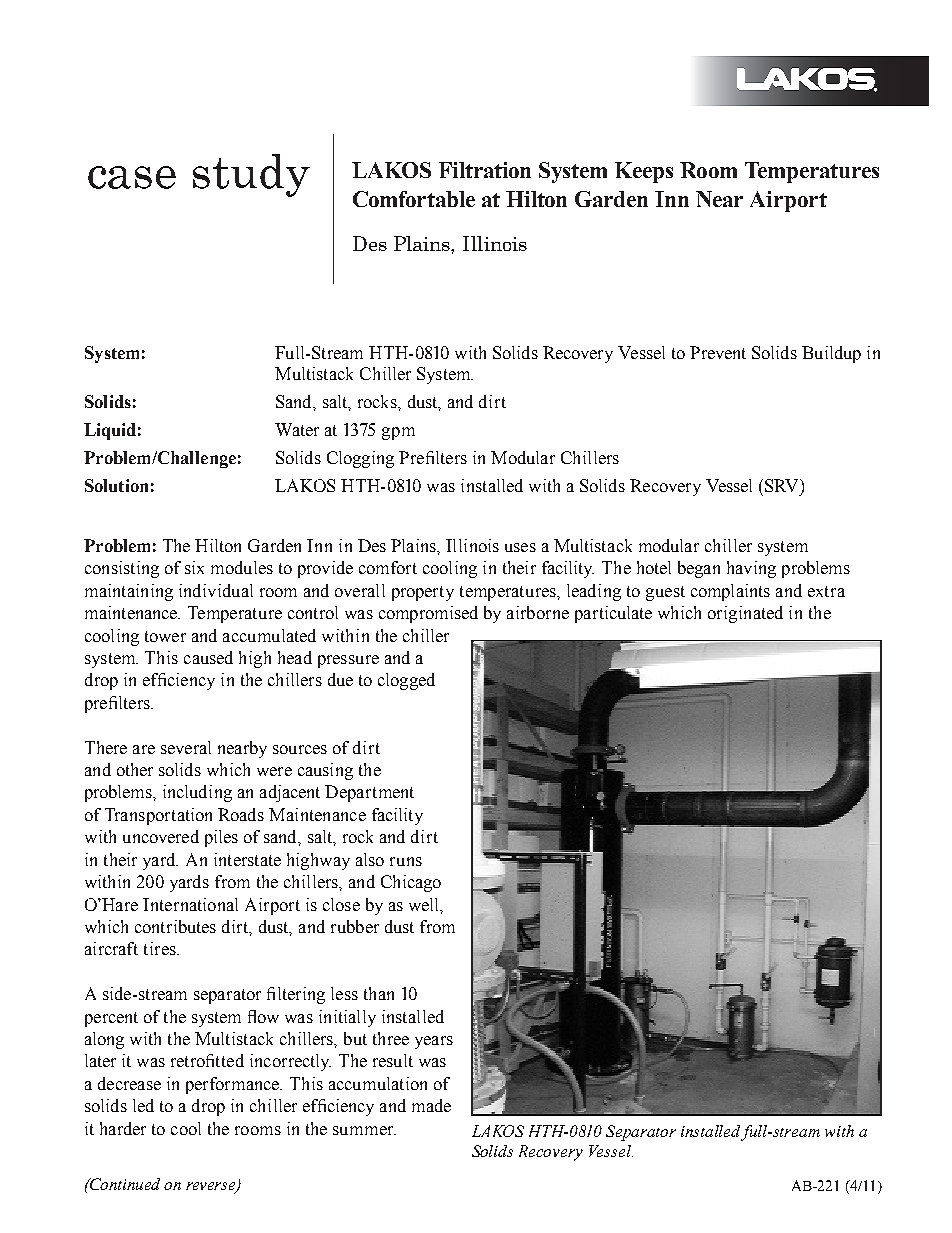 This screenshot has width=952, height=1233. What do you see at coordinates (745, 614) in the screenshot?
I see `originated` at bounding box center [745, 614].
